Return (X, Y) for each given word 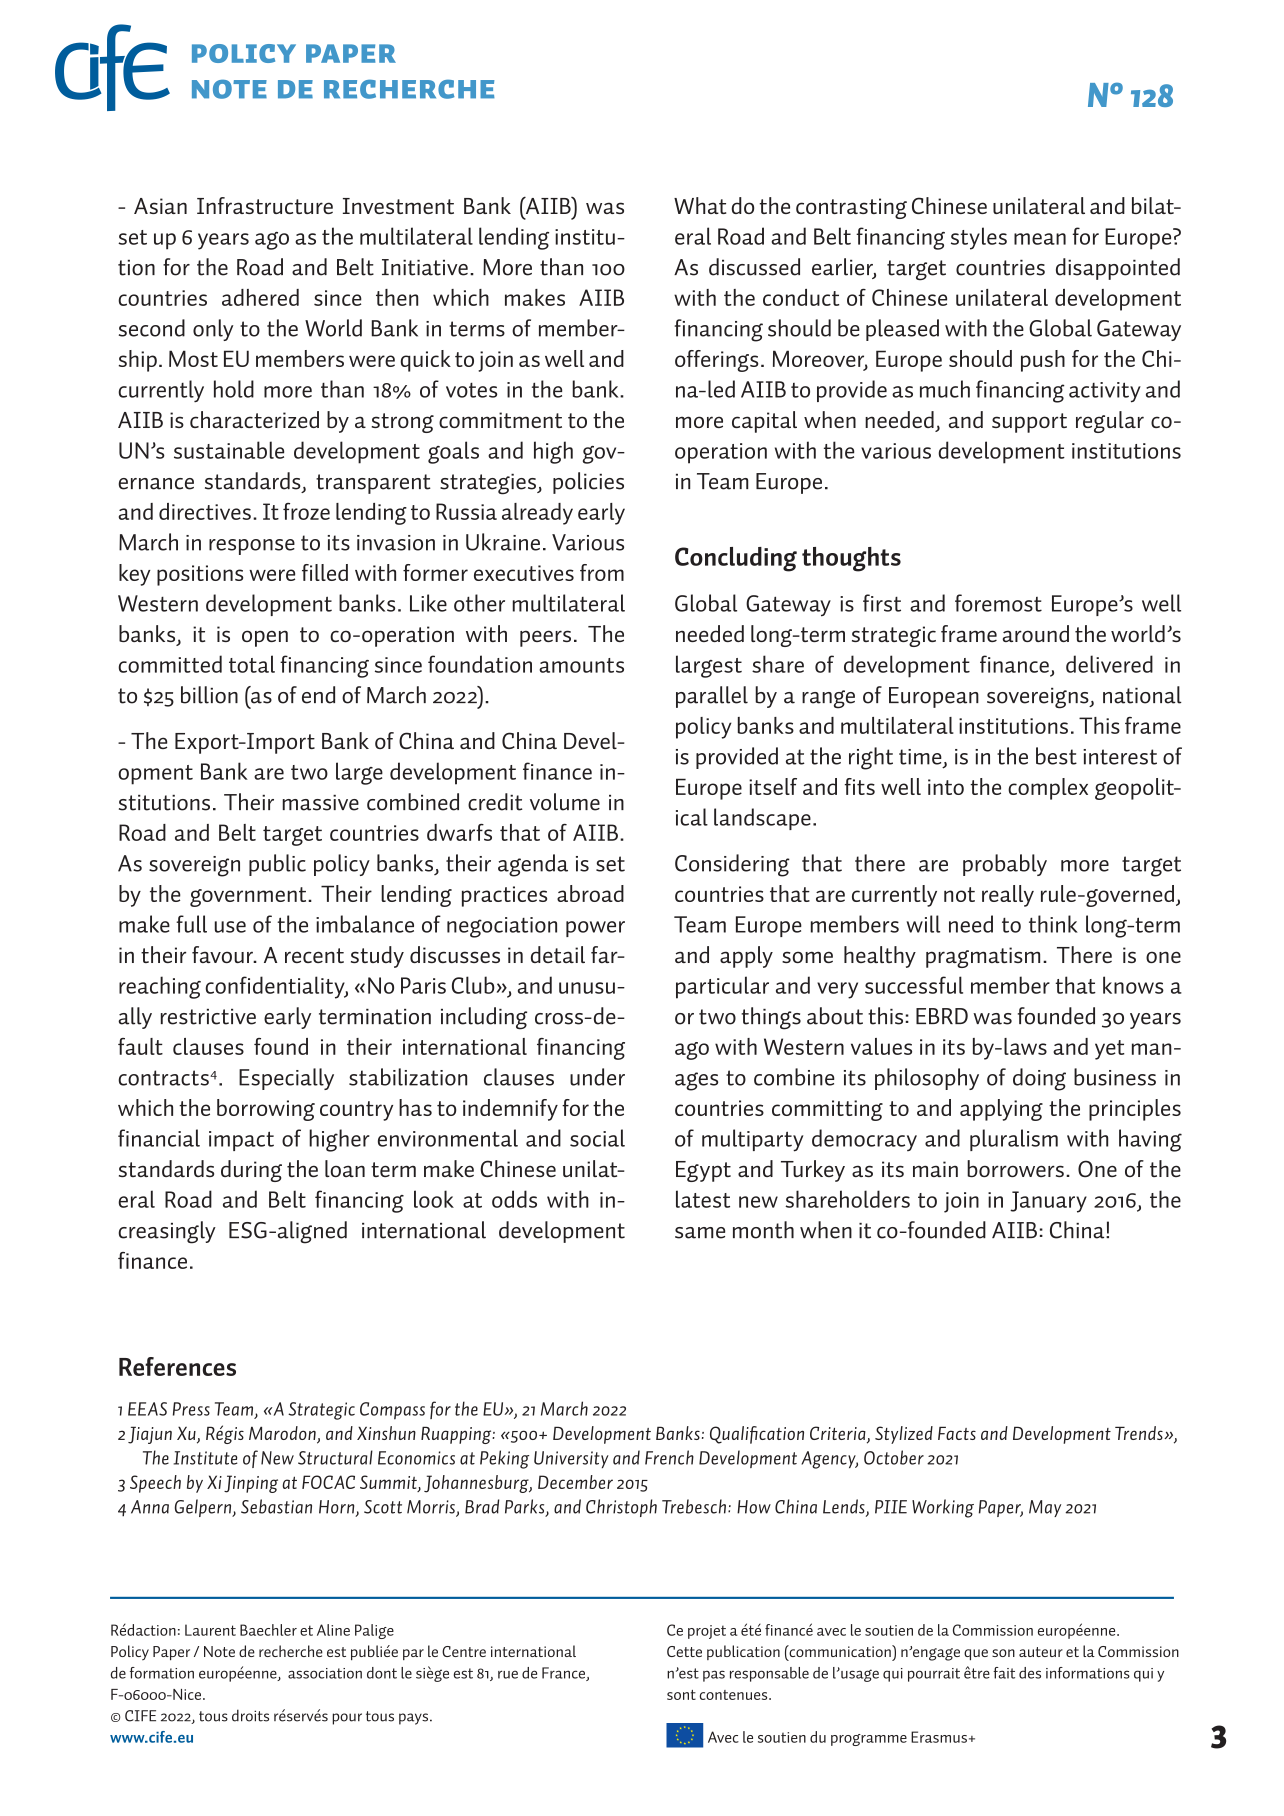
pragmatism (983, 957)
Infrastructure (265, 205)
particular (722, 987)
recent (314, 955)
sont (681, 1695)
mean (1040, 239)
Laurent (210, 1630)
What (700, 205)
